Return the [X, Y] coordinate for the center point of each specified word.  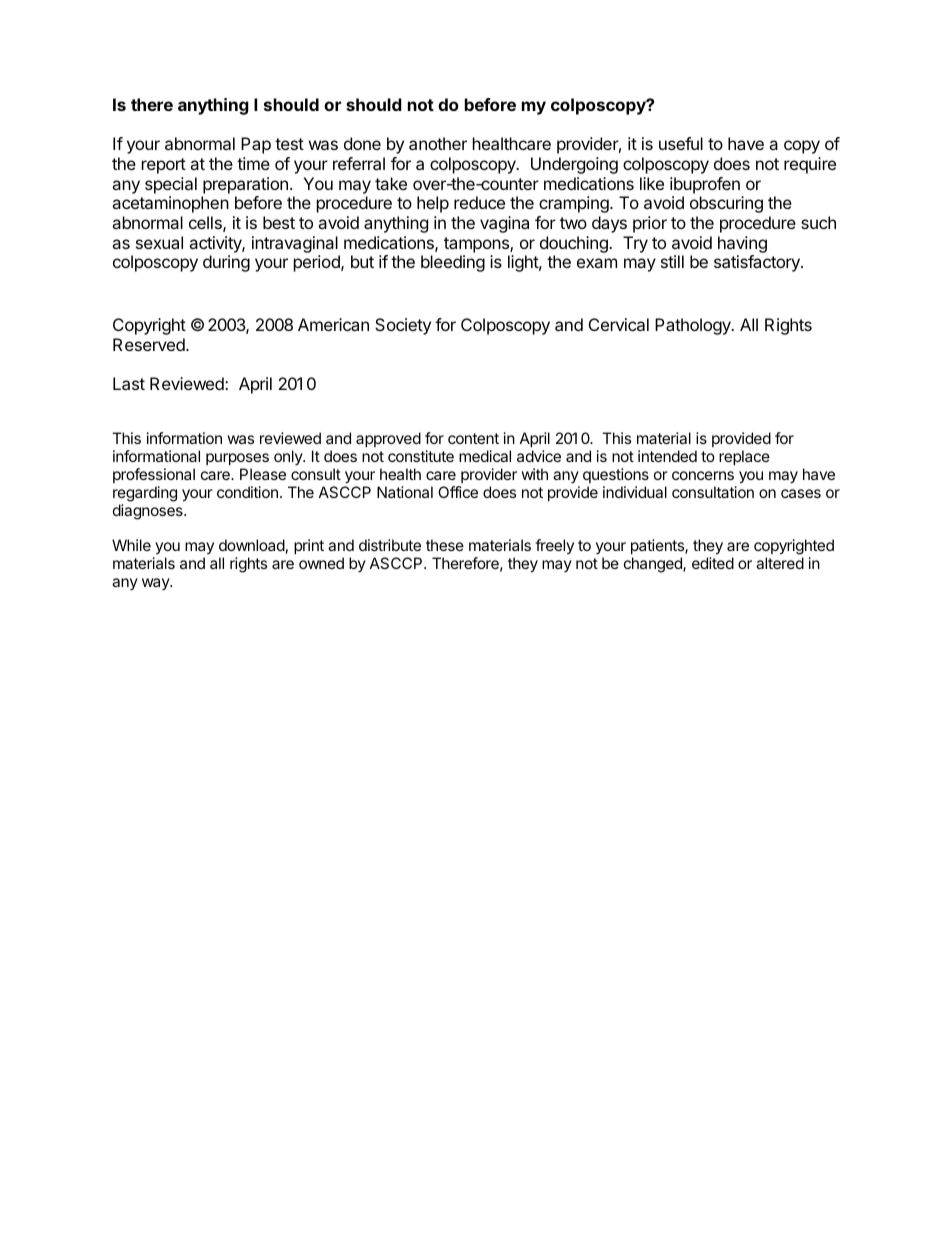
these [445, 545]
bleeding [453, 263]
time [253, 163]
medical [485, 456]
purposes [237, 459]
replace [744, 457]
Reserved [150, 344]
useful [681, 143]
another [438, 143]
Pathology [694, 326]
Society [403, 326]
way [156, 584]
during [226, 263]
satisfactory [758, 263]
